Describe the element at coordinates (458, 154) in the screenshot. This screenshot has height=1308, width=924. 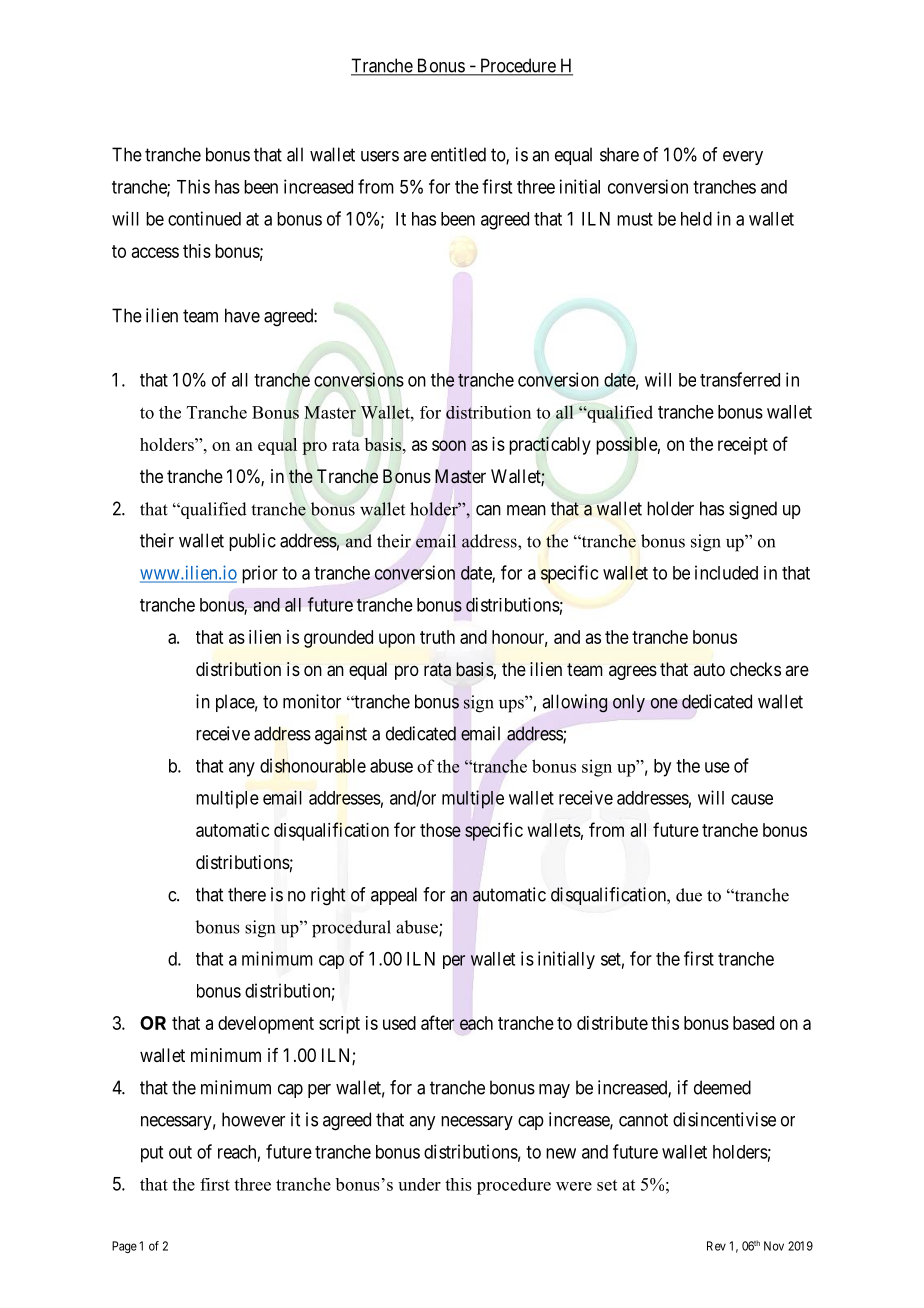
I see `entitled` at that location.
